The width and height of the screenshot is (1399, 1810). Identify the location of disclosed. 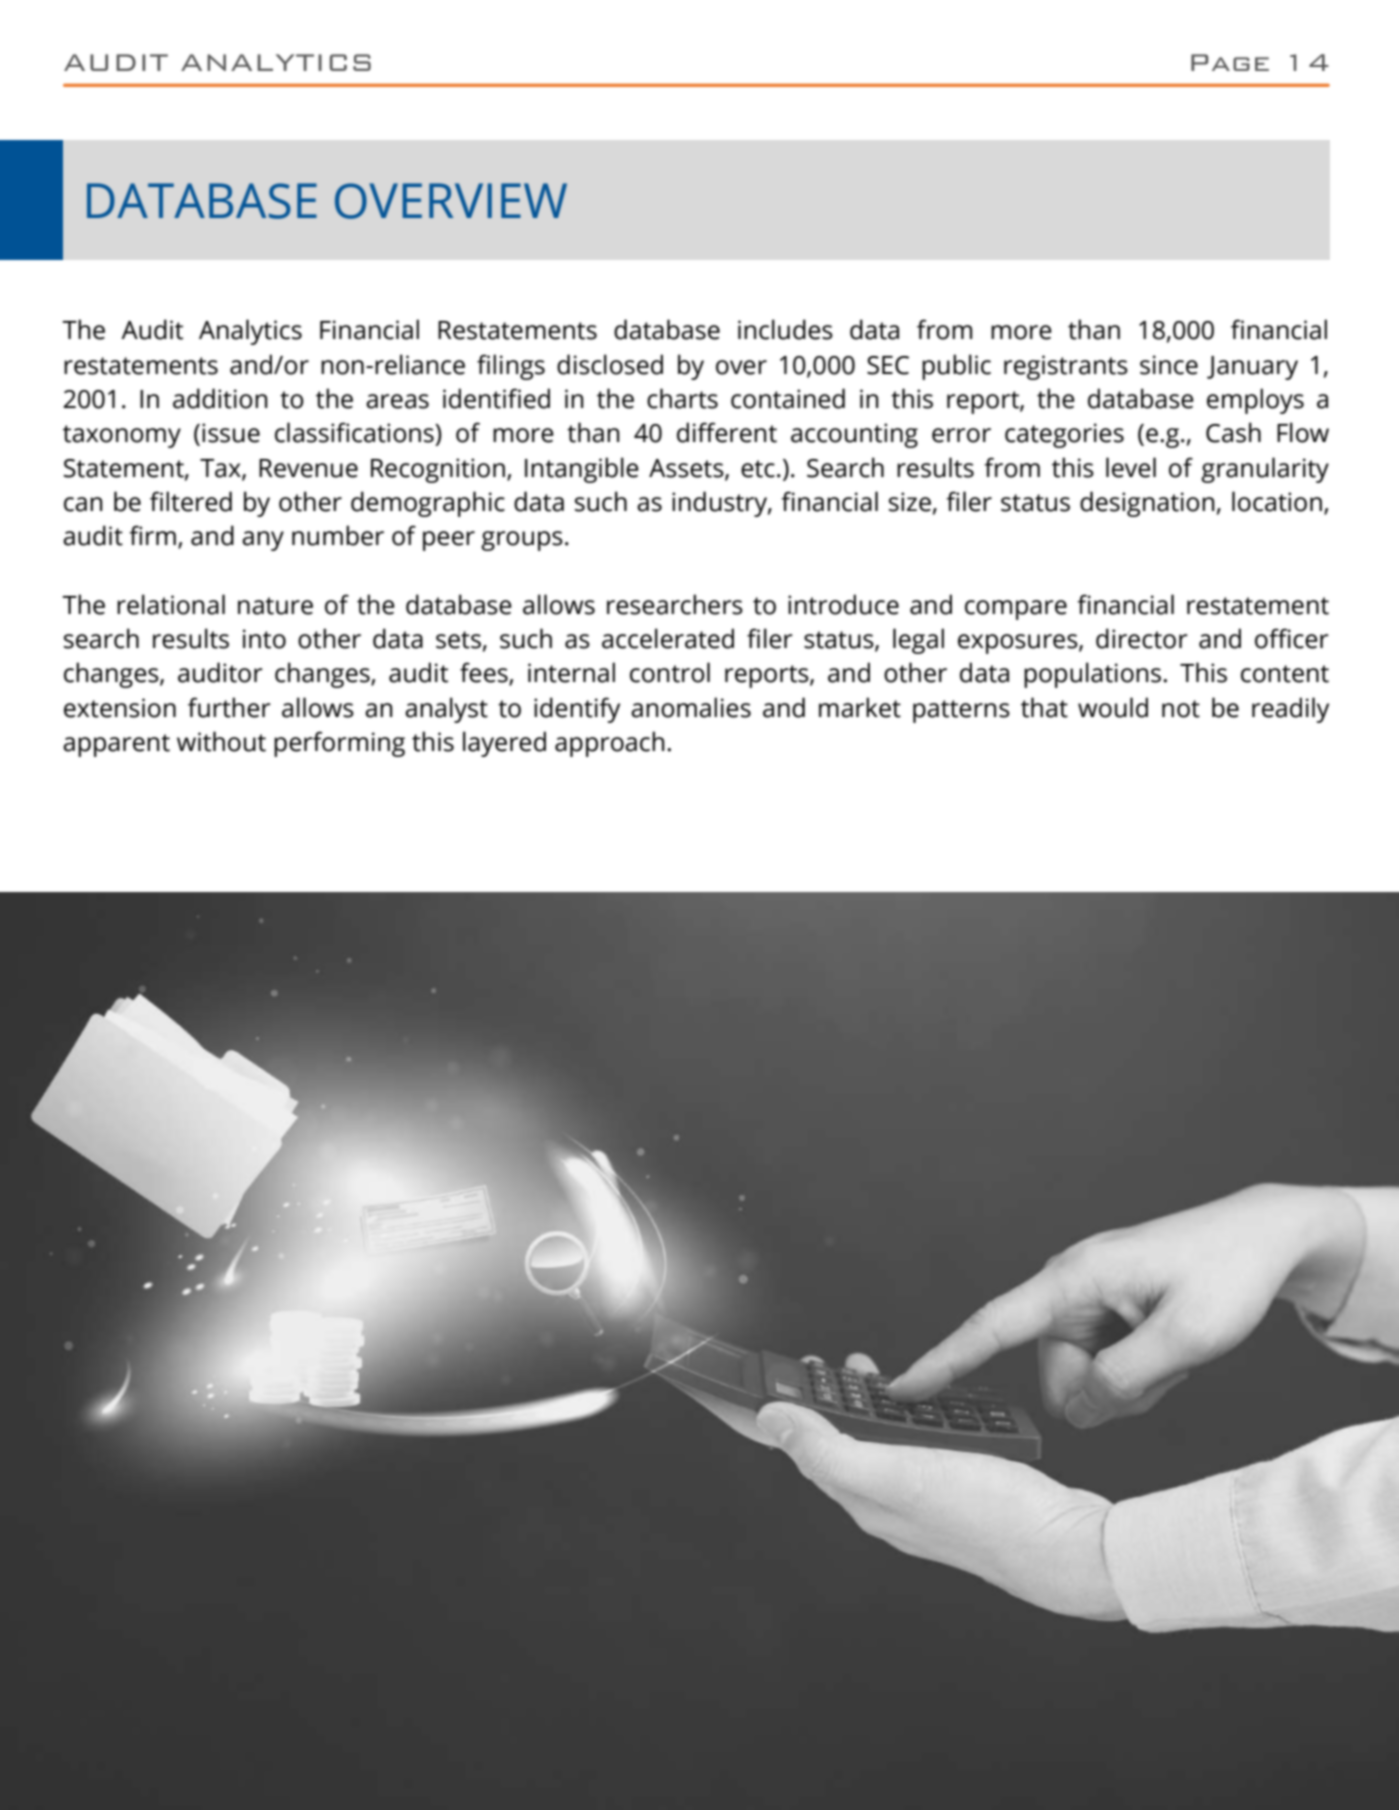
(610, 364).
